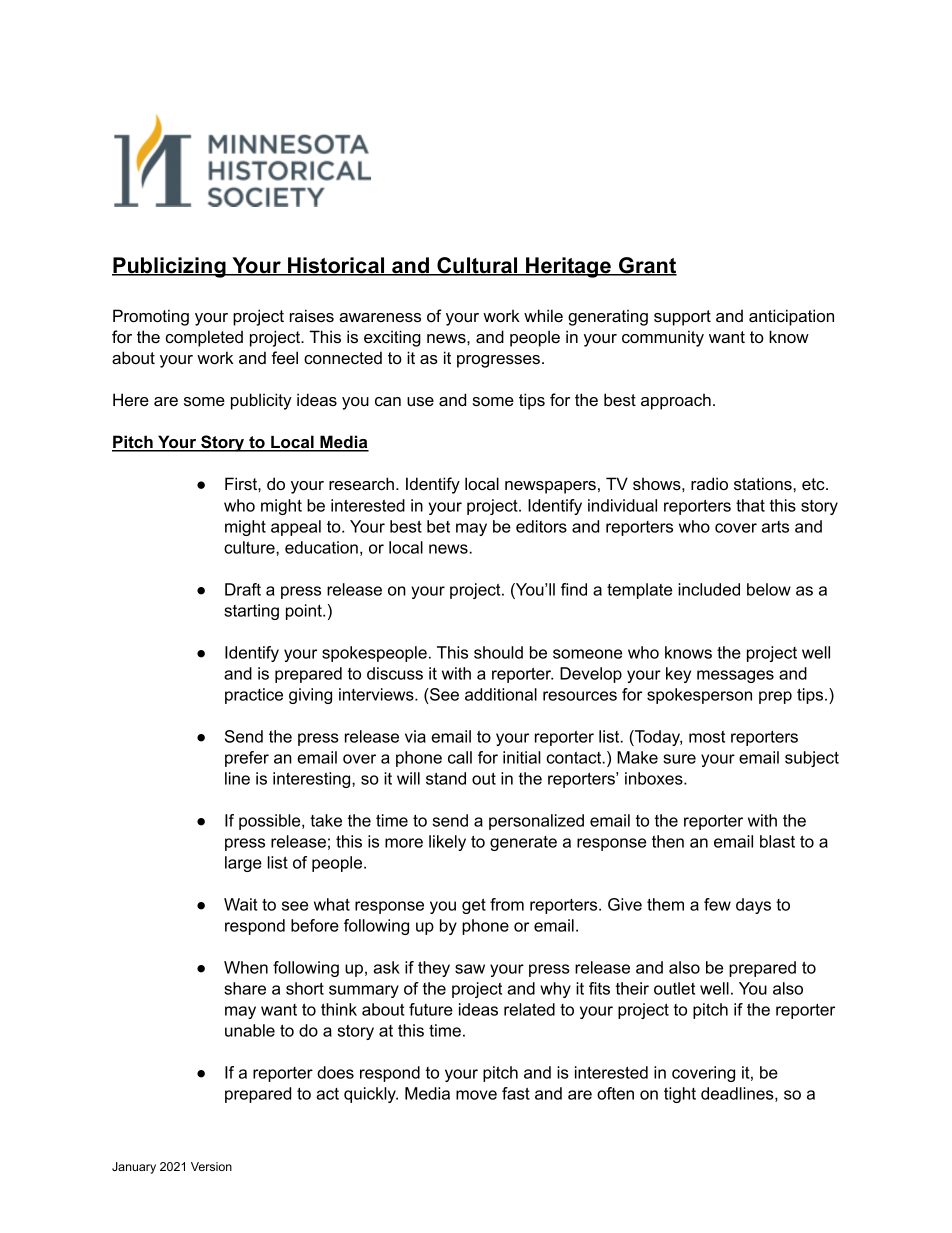 Image resolution: width=952 pixels, height=1233 pixels. I want to click on Wait, so click(241, 904).
